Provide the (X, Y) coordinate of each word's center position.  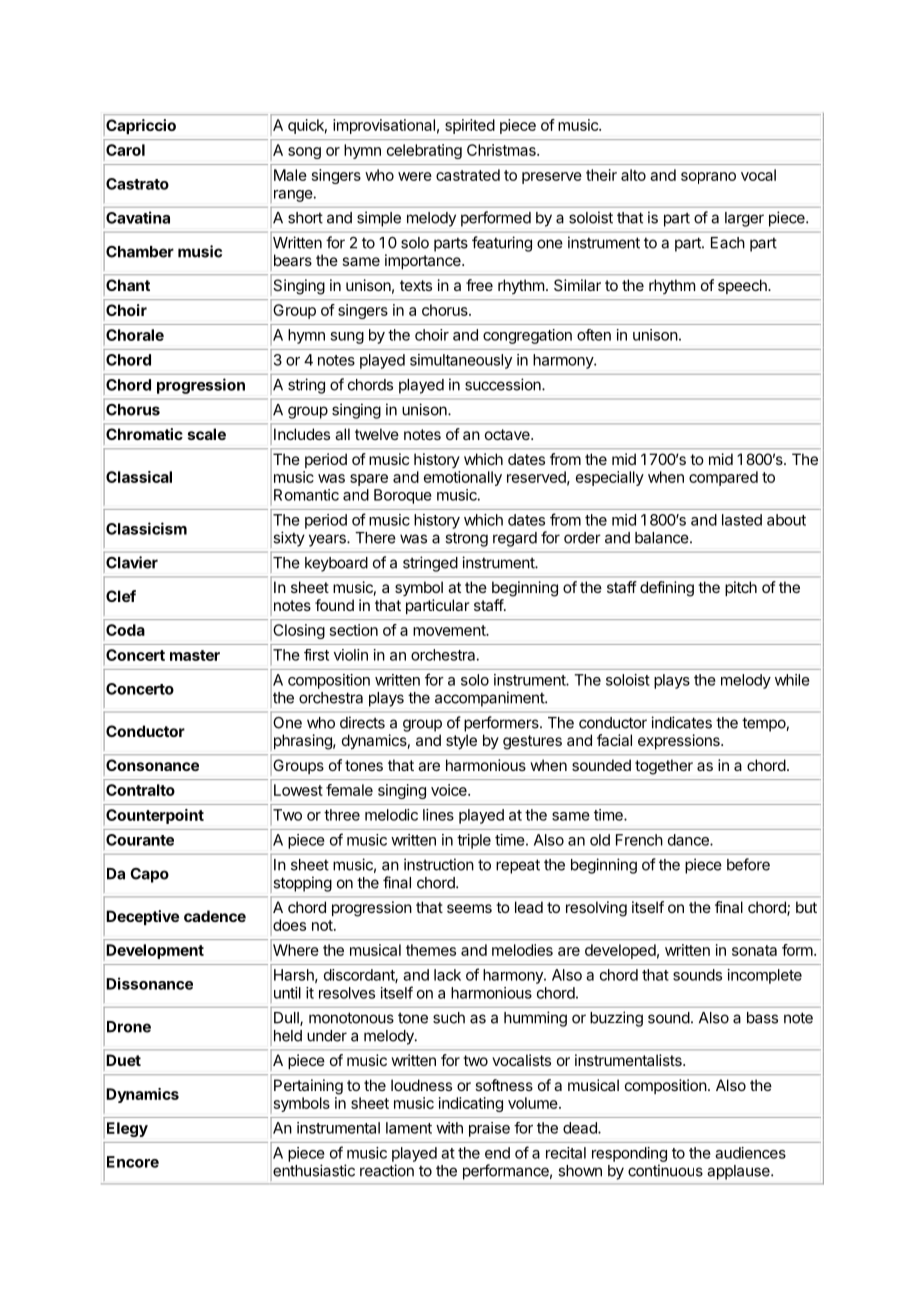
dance (689, 840)
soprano (708, 178)
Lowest (298, 790)
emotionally (463, 478)
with (449, 1128)
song (304, 153)
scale (207, 434)
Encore (133, 1162)
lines (438, 815)
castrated (468, 175)
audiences (750, 1153)
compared (723, 478)
